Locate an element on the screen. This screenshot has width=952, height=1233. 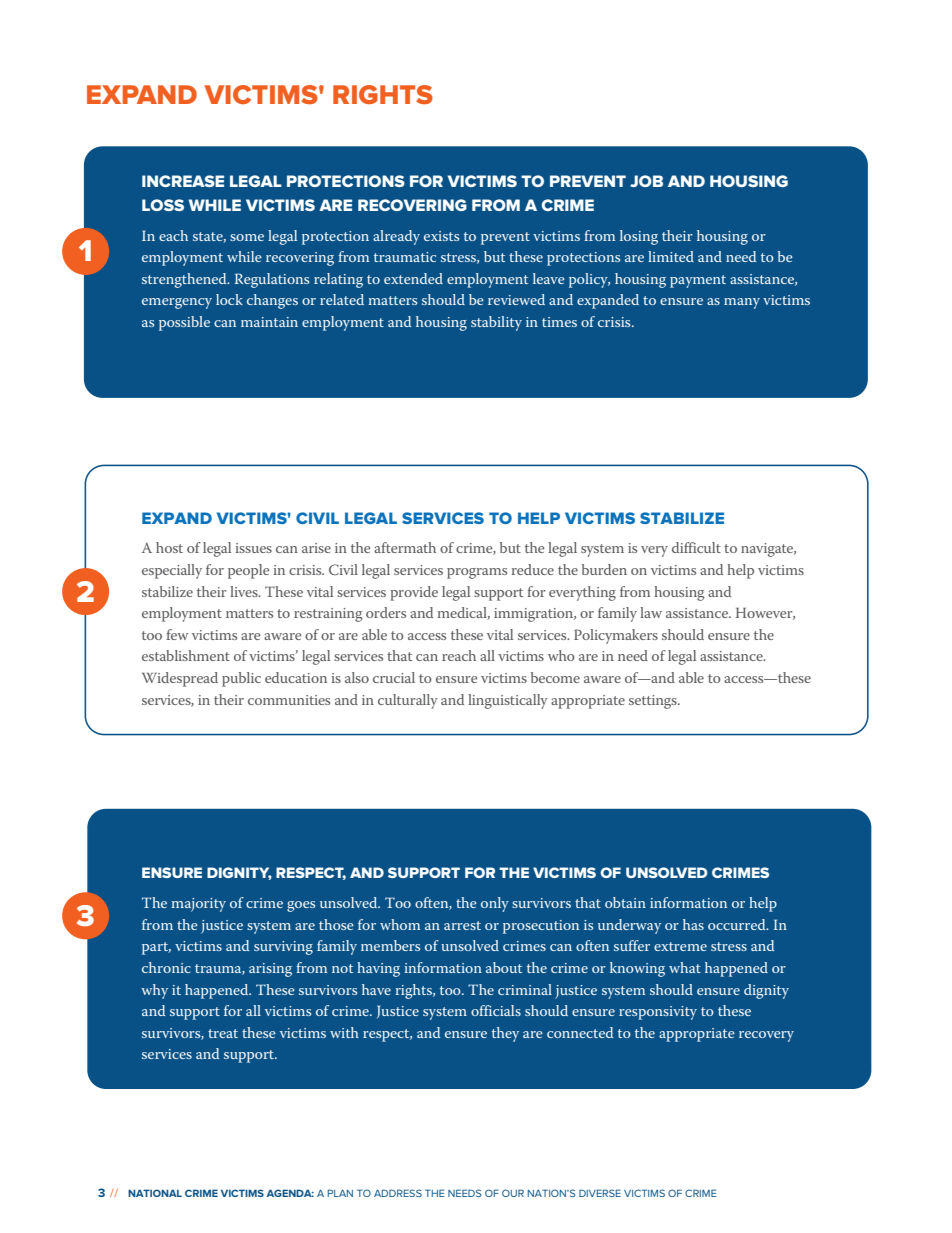
PLAN is located at coordinates (340, 1193).
